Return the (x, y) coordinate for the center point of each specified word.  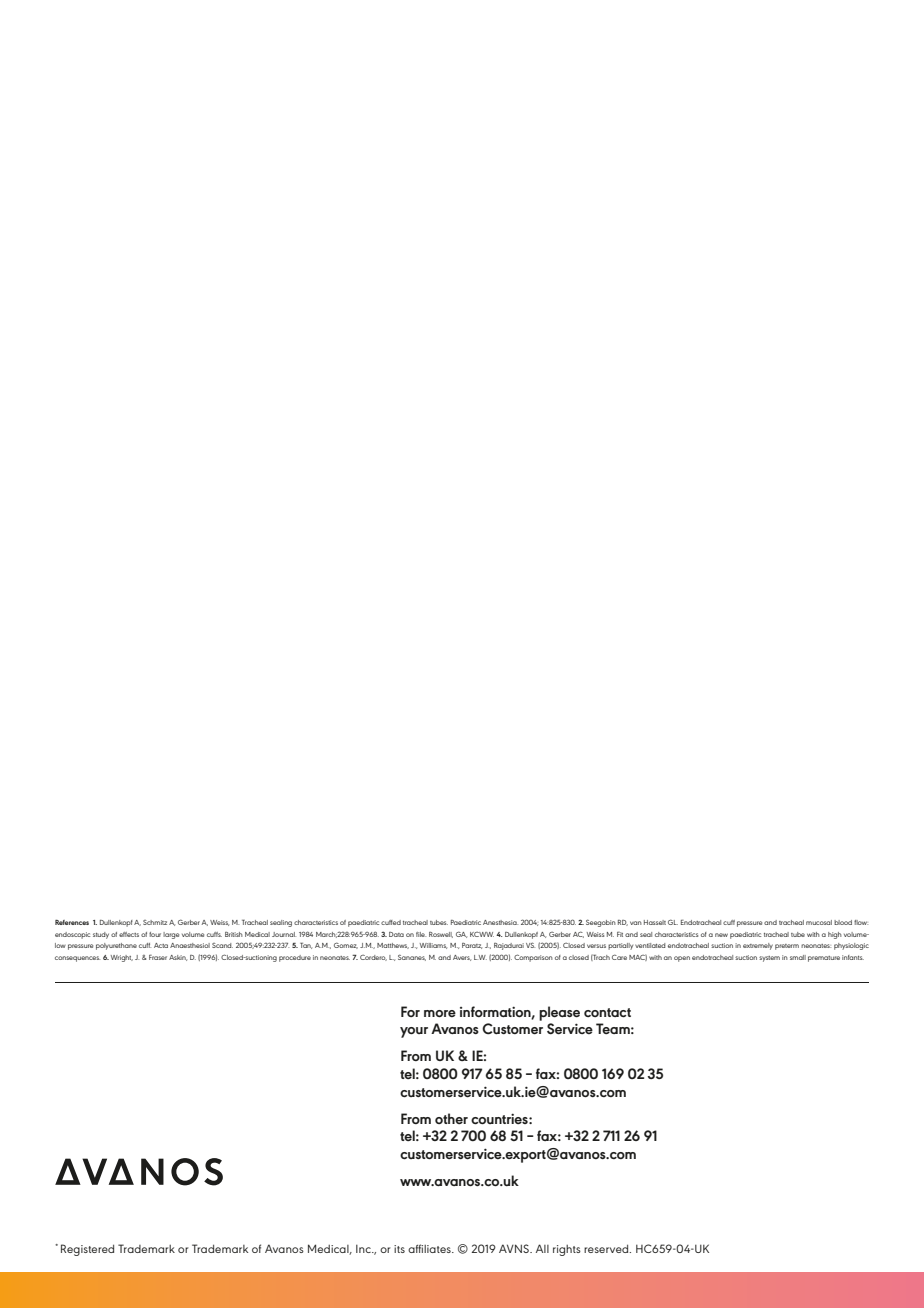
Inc (364, 1248)
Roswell (441, 935)
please (559, 1013)
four (155, 934)
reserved (607, 1248)
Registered (87, 1250)
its (399, 1249)
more (440, 1013)
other (451, 1118)
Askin (178, 958)
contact (607, 1013)
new (721, 935)
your (414, 1032)
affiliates (430, 1248)
